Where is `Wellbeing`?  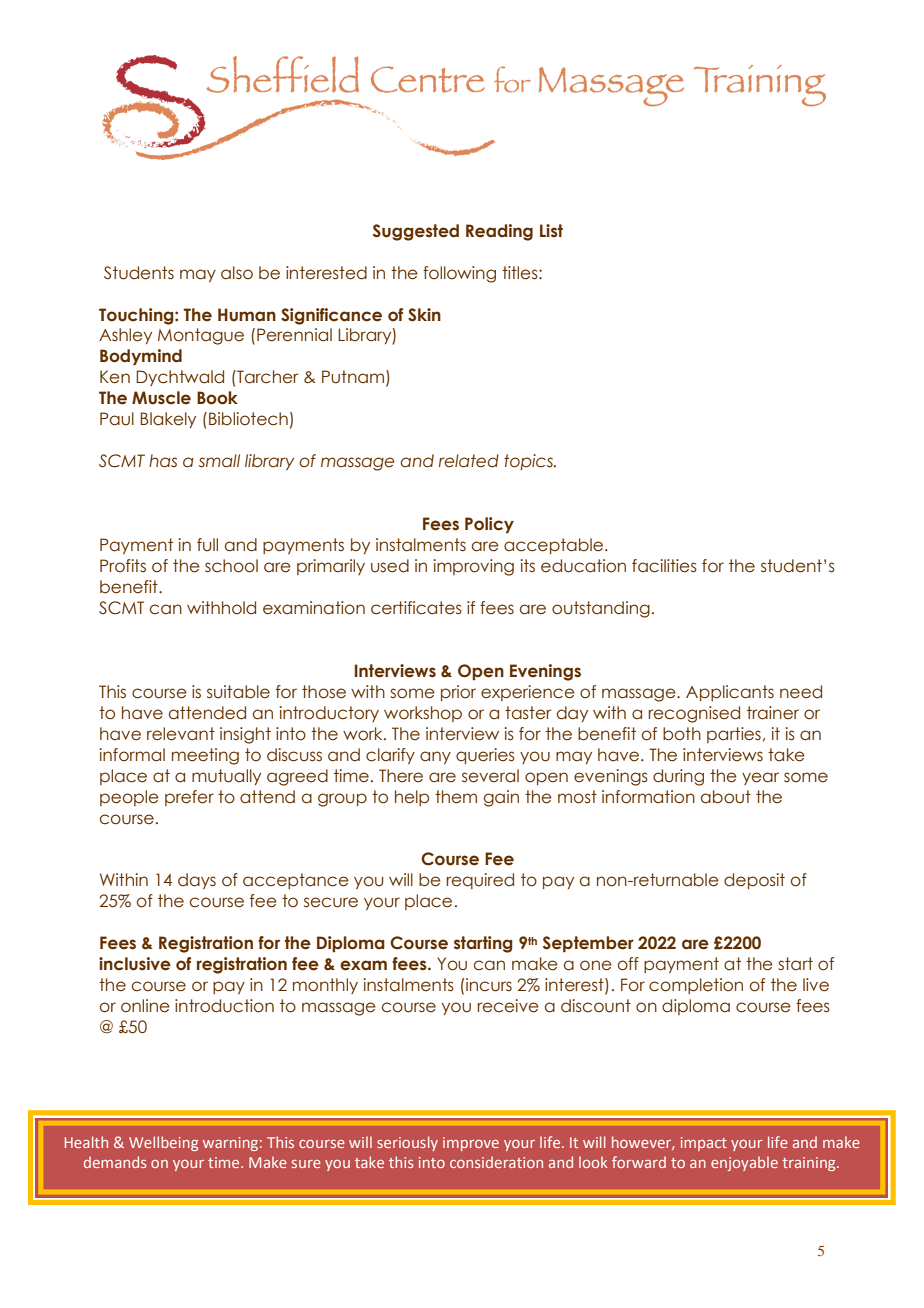 Wellbeing is located at coordinates (163, 1143).
